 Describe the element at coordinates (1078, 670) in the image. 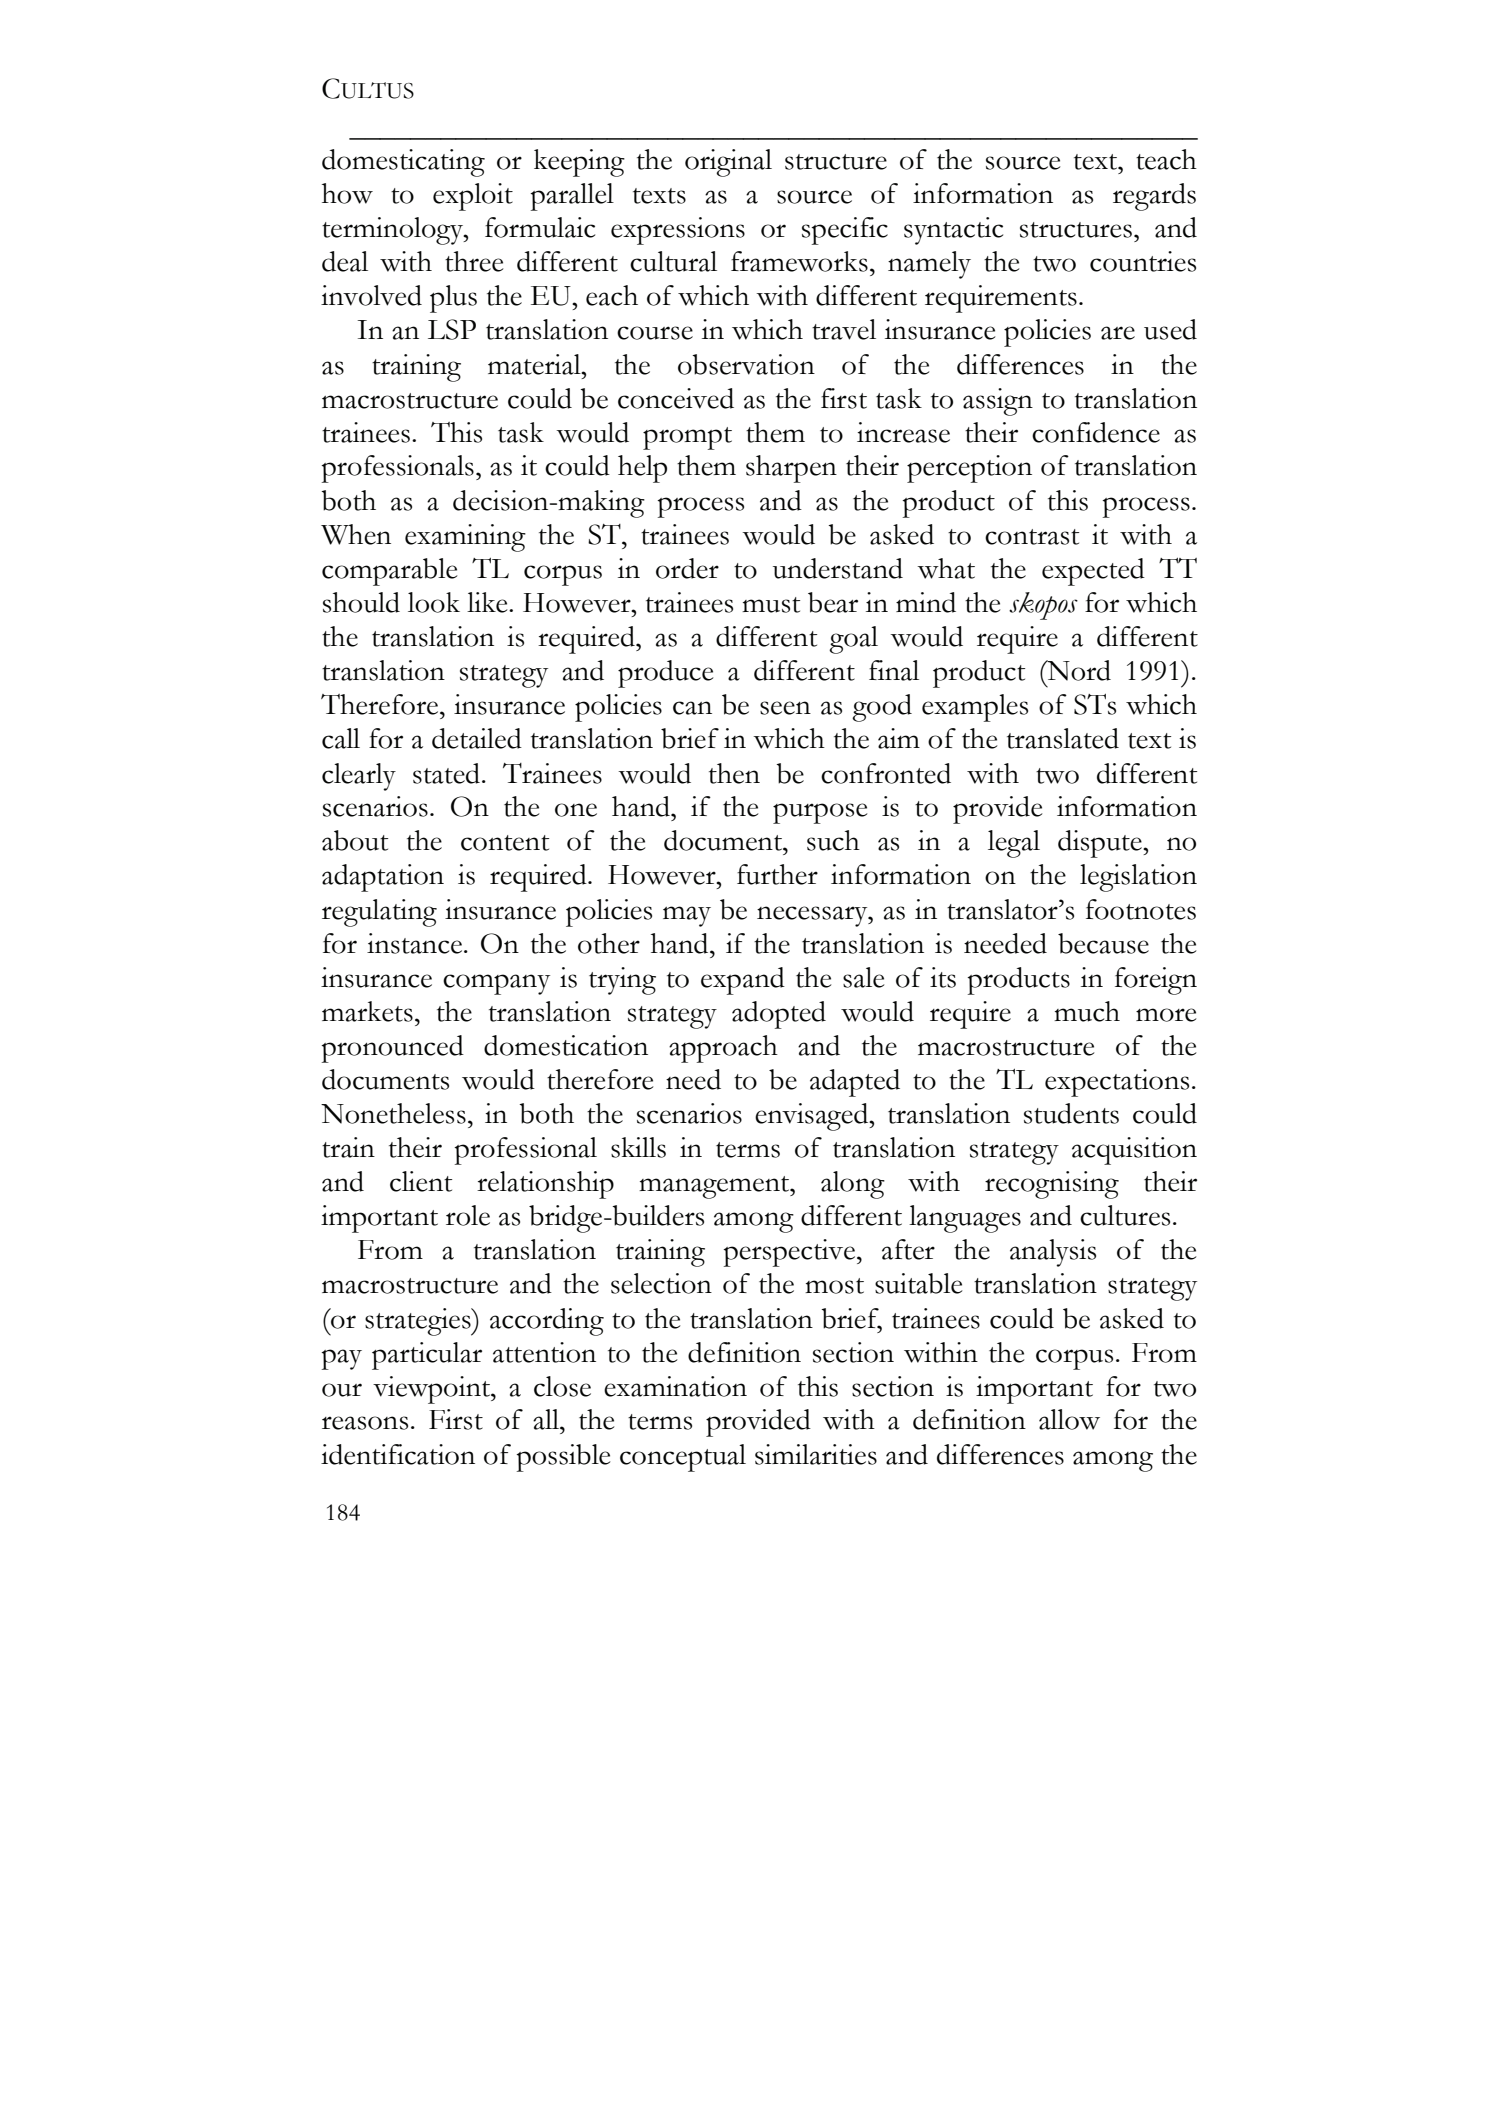

I see `Nord` at that location.
